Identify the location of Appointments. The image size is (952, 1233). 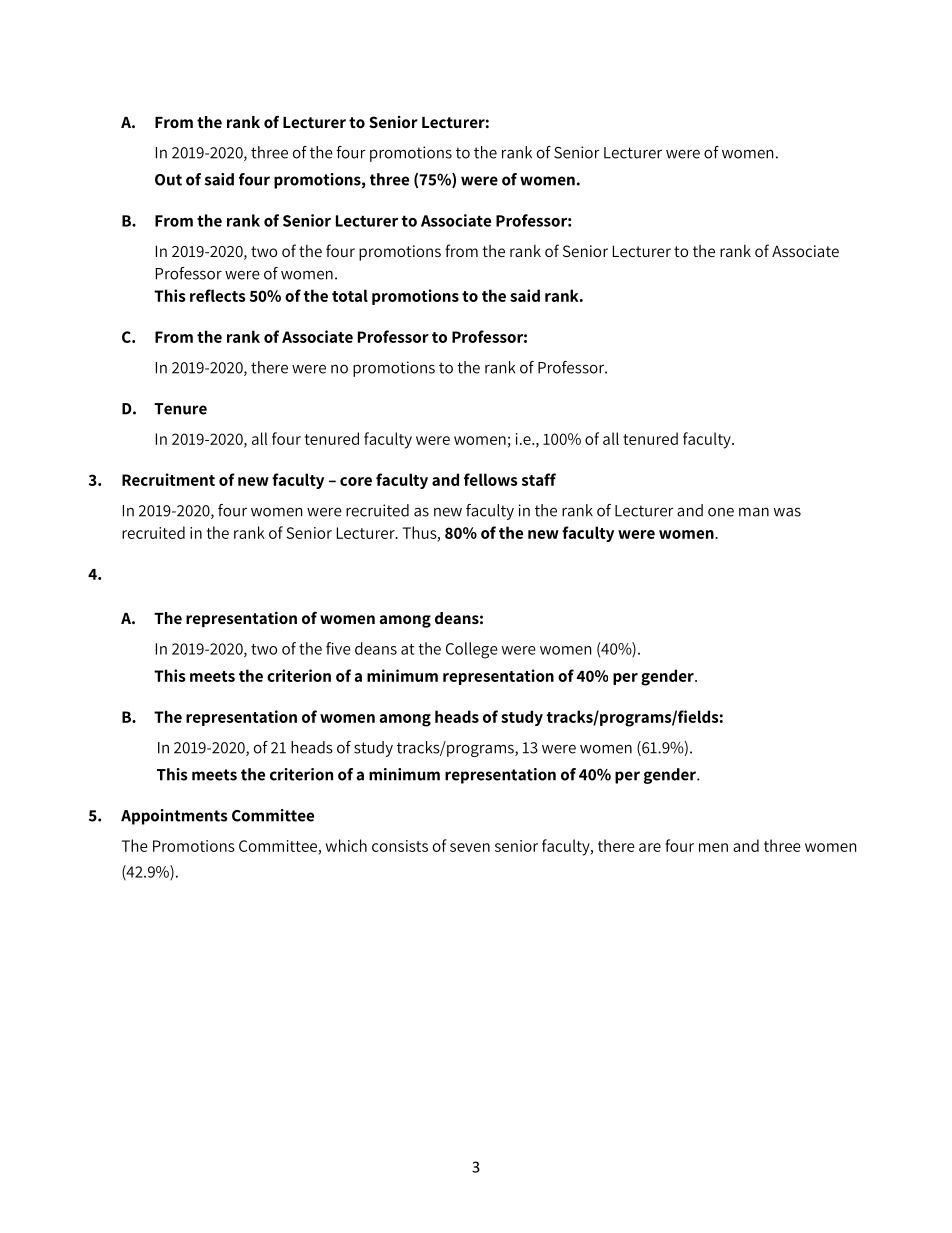
(174, 817).
